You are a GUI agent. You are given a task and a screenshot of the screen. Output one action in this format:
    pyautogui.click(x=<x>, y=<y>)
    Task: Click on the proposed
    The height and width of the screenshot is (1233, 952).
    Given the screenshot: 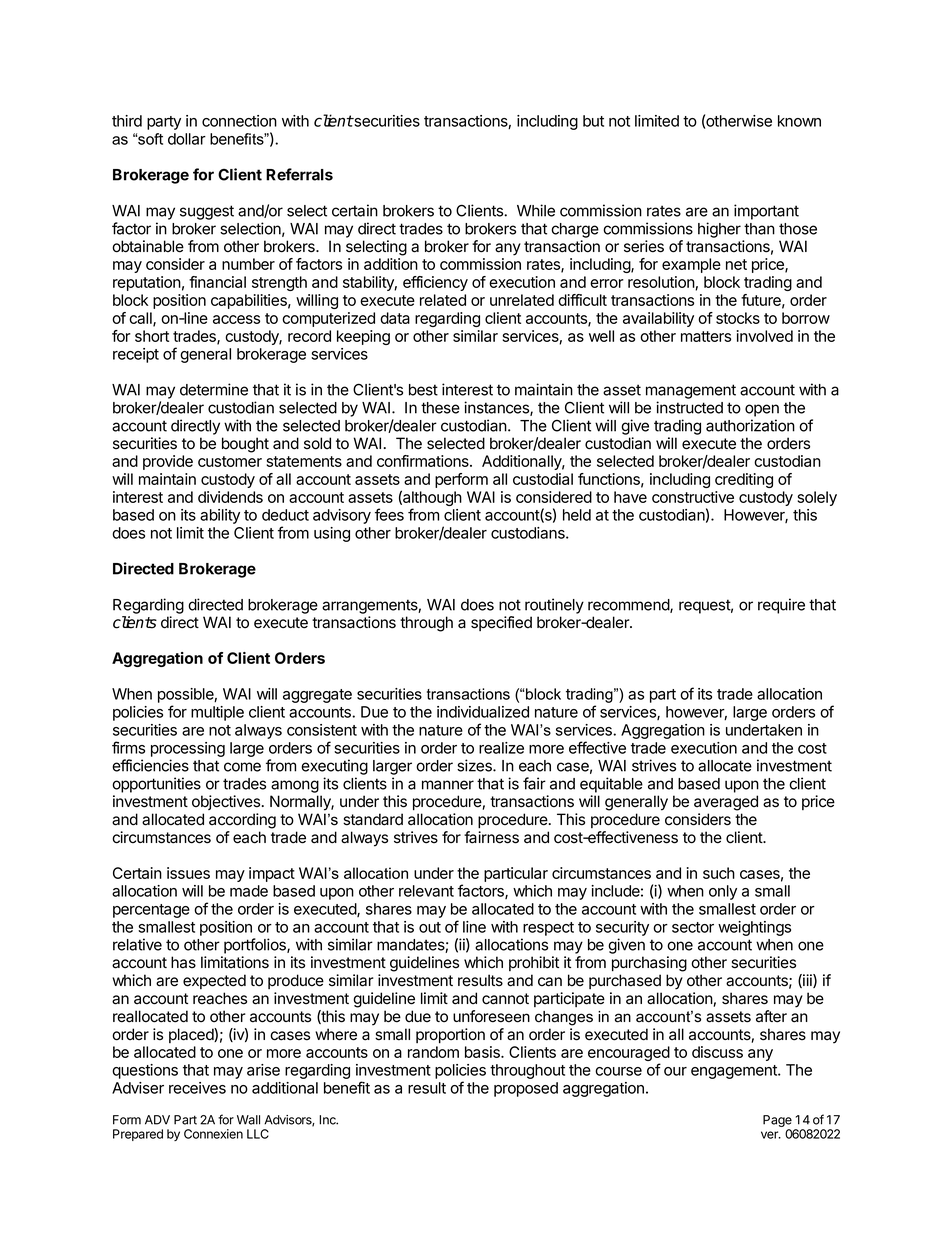 What is the action you would take?
    pyautogui.click(x=526, y=1089)
